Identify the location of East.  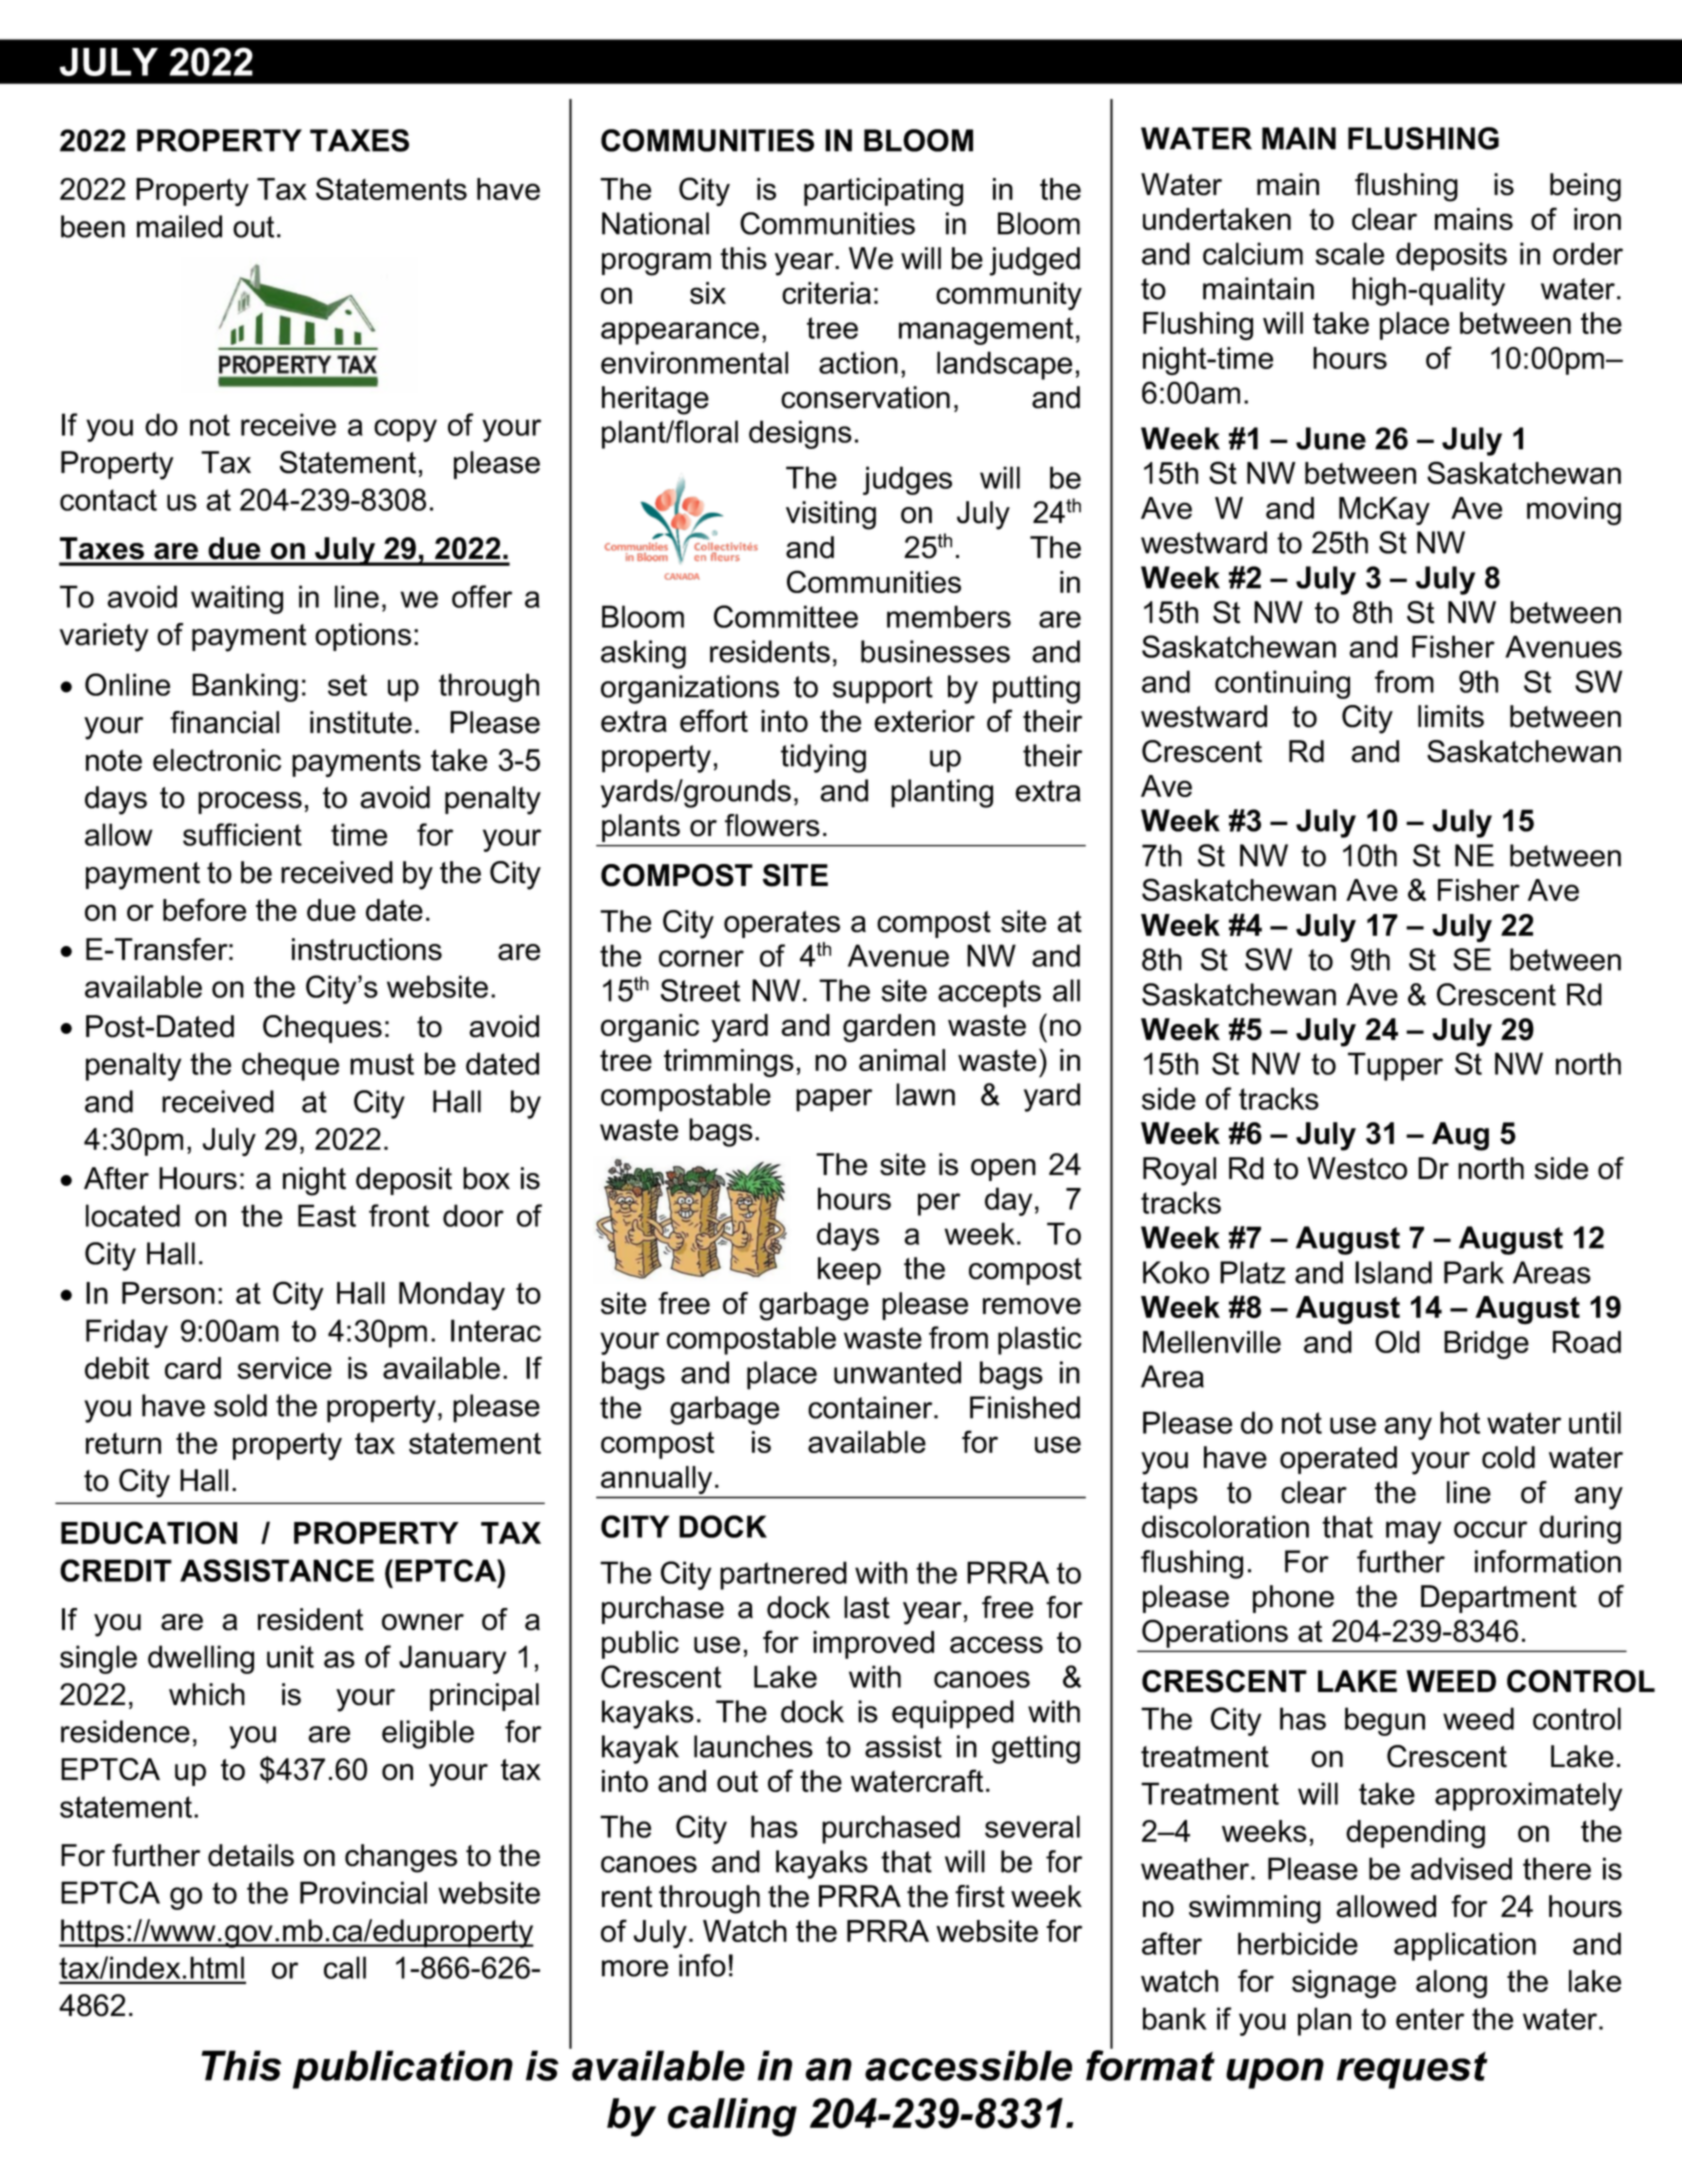
(327, 1215).
